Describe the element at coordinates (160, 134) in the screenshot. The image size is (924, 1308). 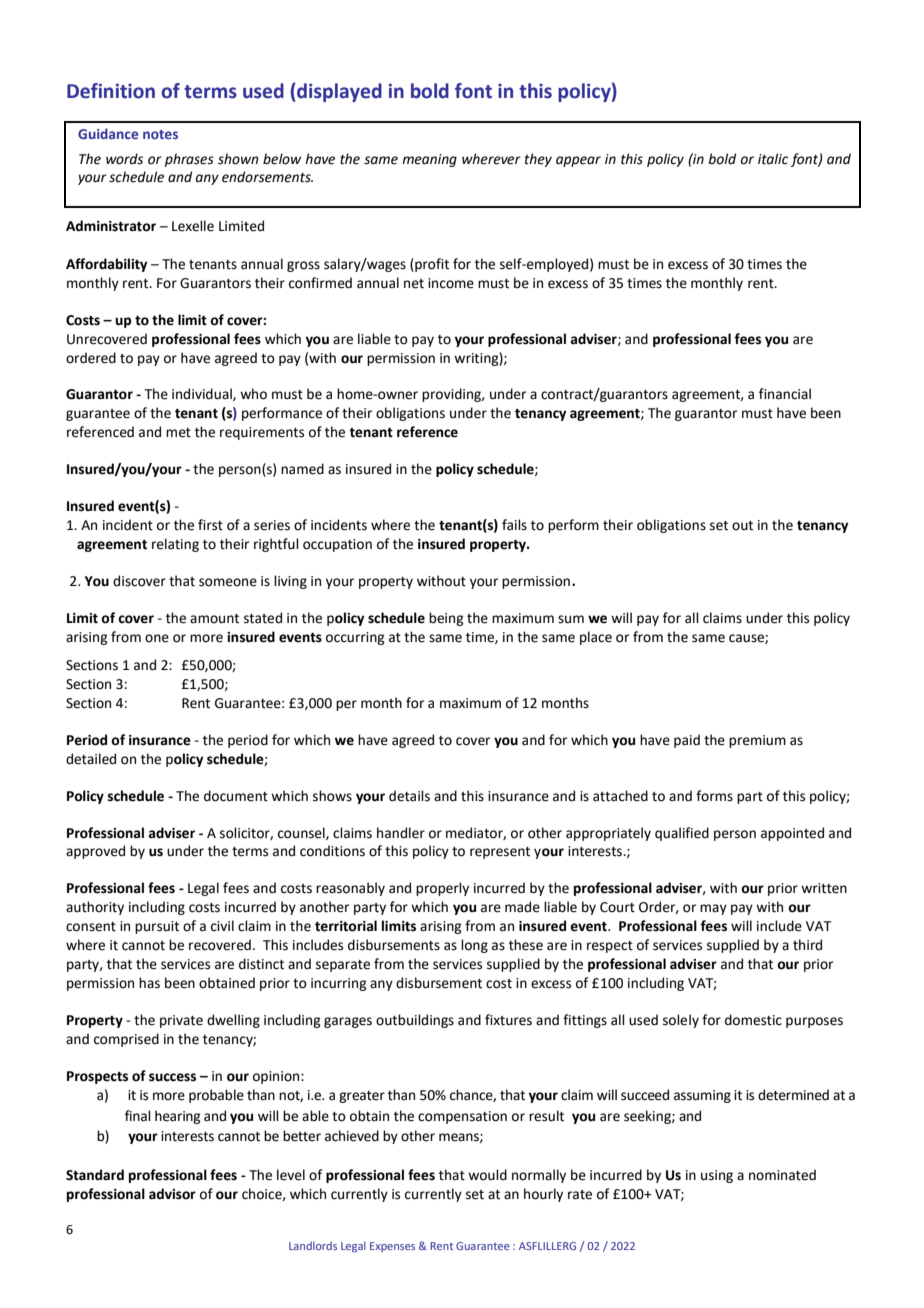
I see `notes` at that location.
